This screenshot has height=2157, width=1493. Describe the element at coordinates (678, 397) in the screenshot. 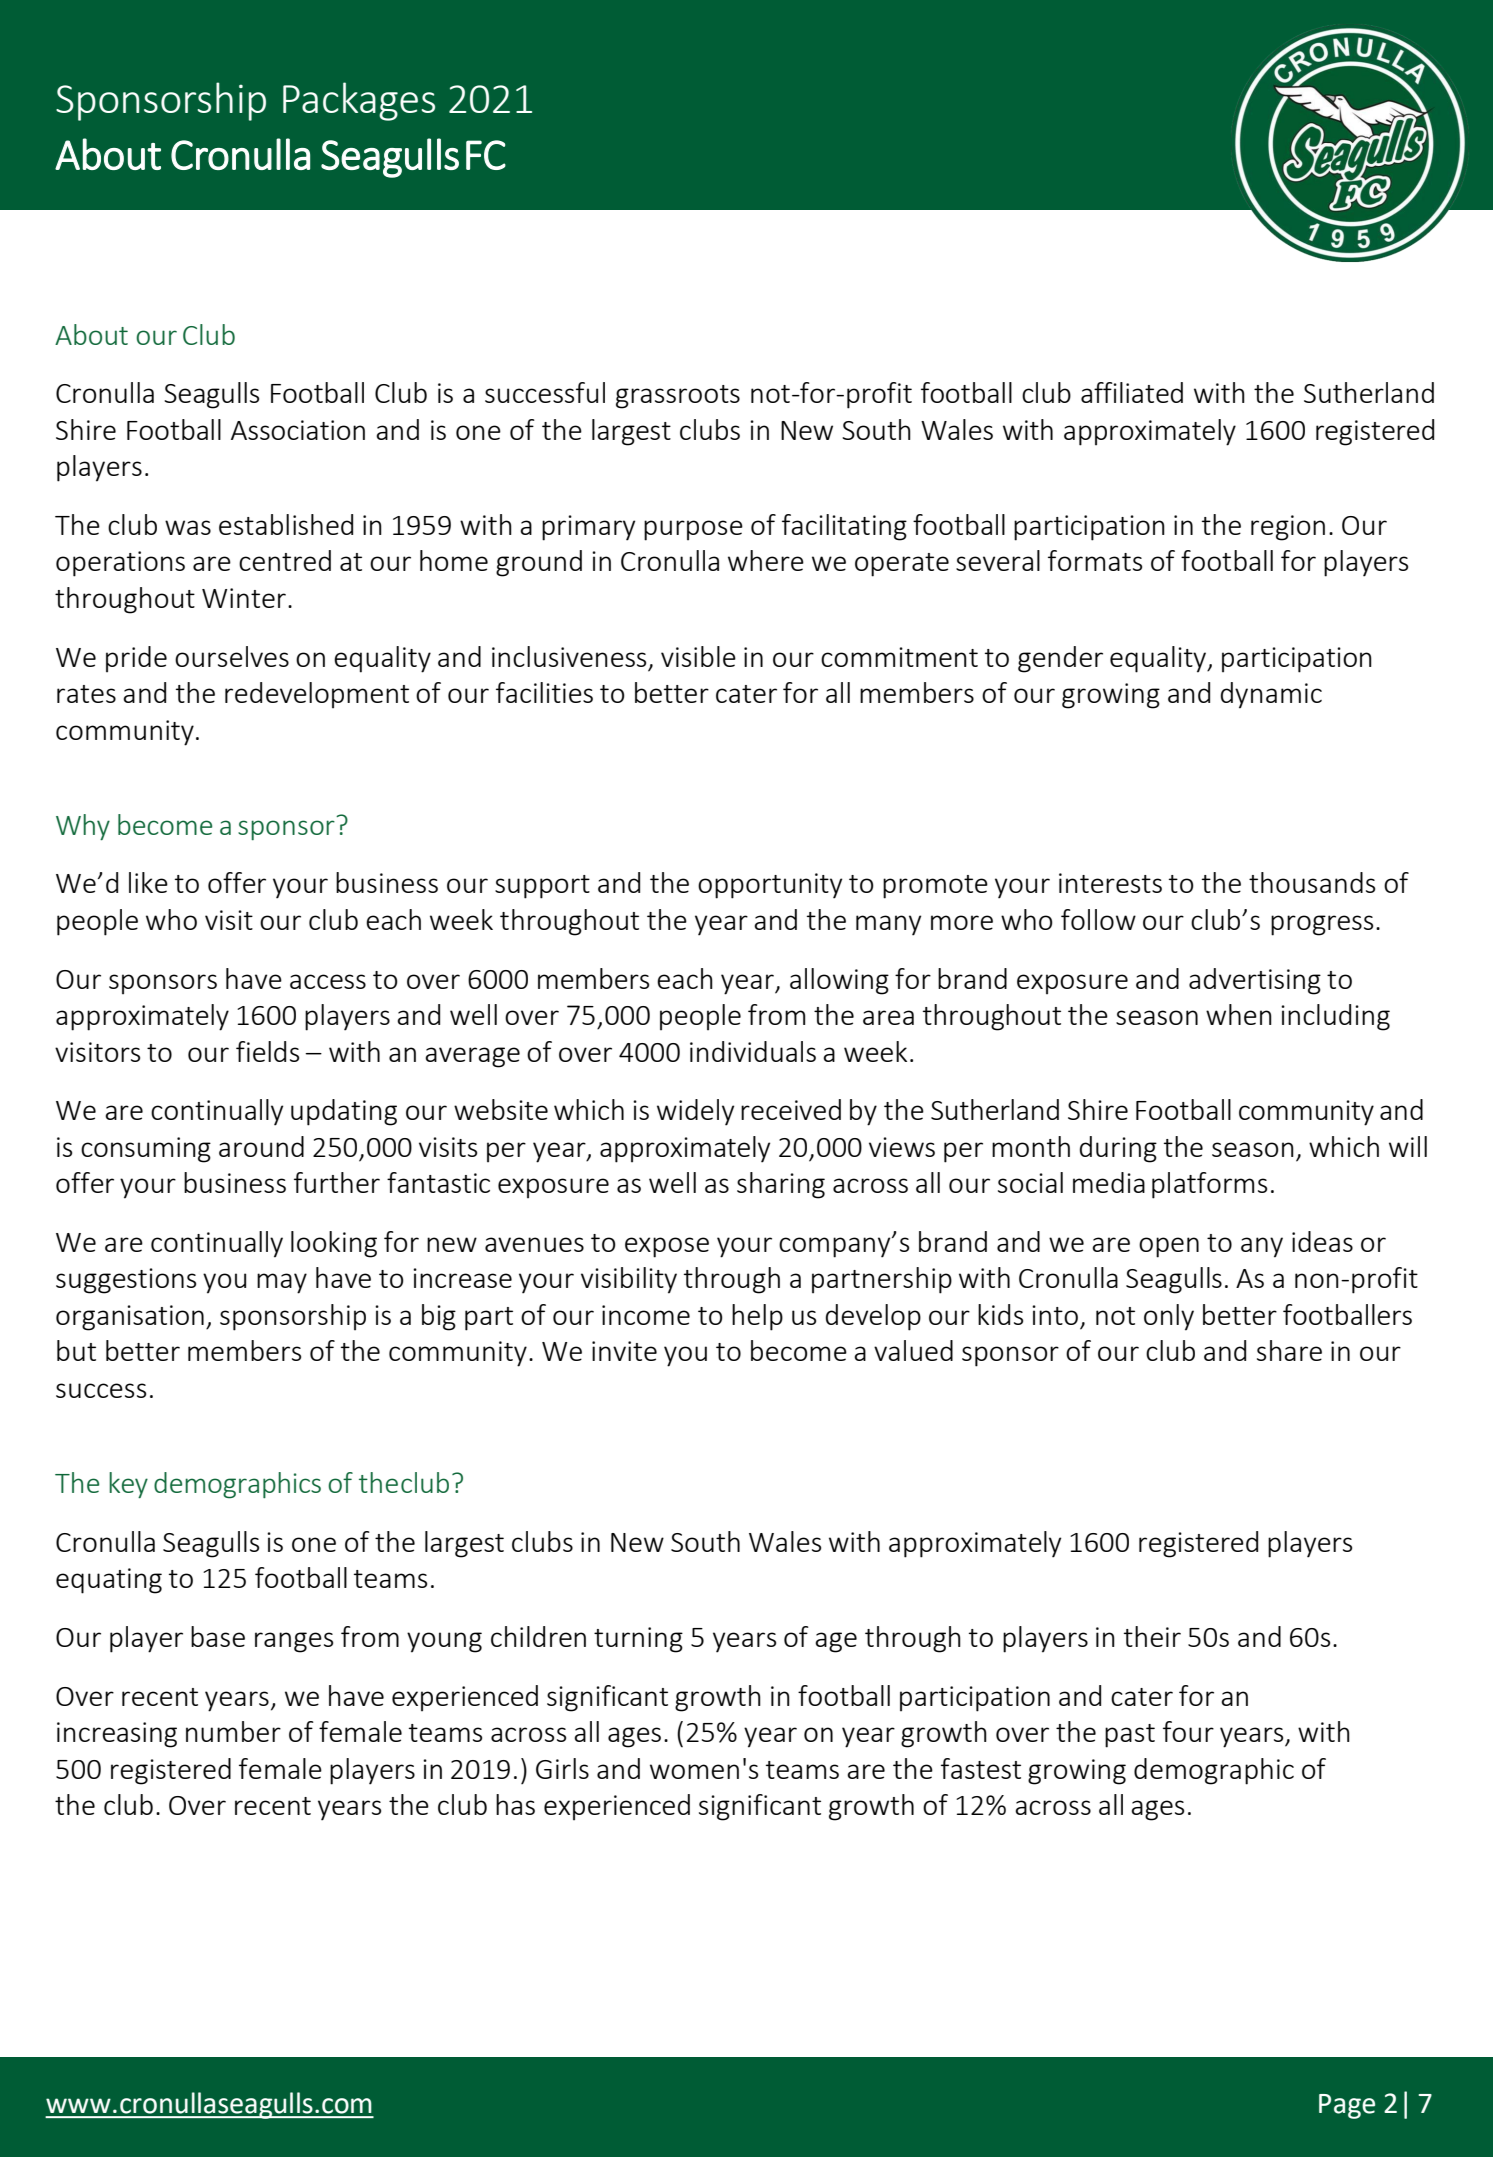

I see `grassroots` at that location.
